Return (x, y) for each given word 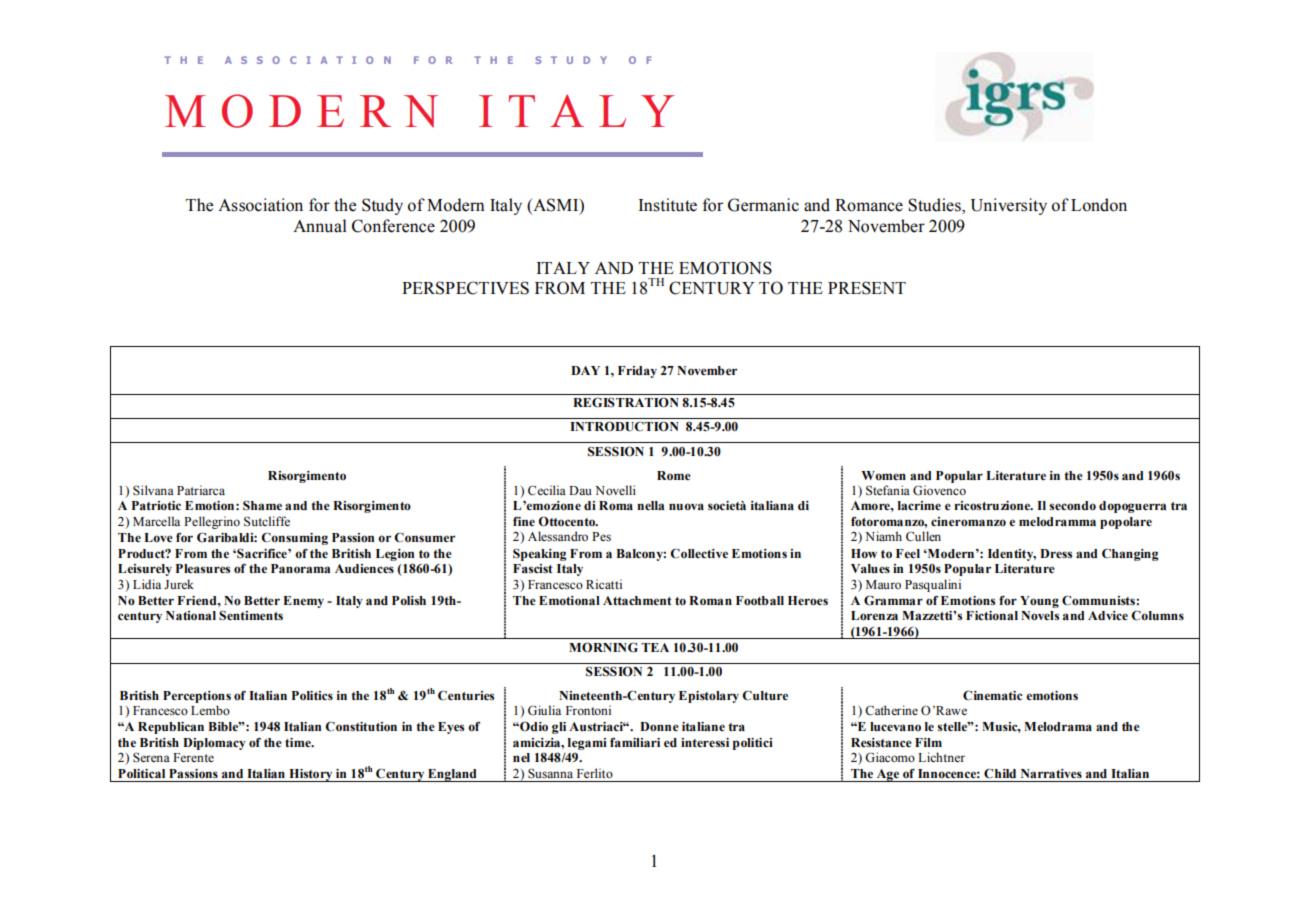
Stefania (888, 490)
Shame (262, 506)
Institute (668, 205)
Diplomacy (214, 744)
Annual (320, 226)
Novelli (615, 490)
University (1009, 206)
